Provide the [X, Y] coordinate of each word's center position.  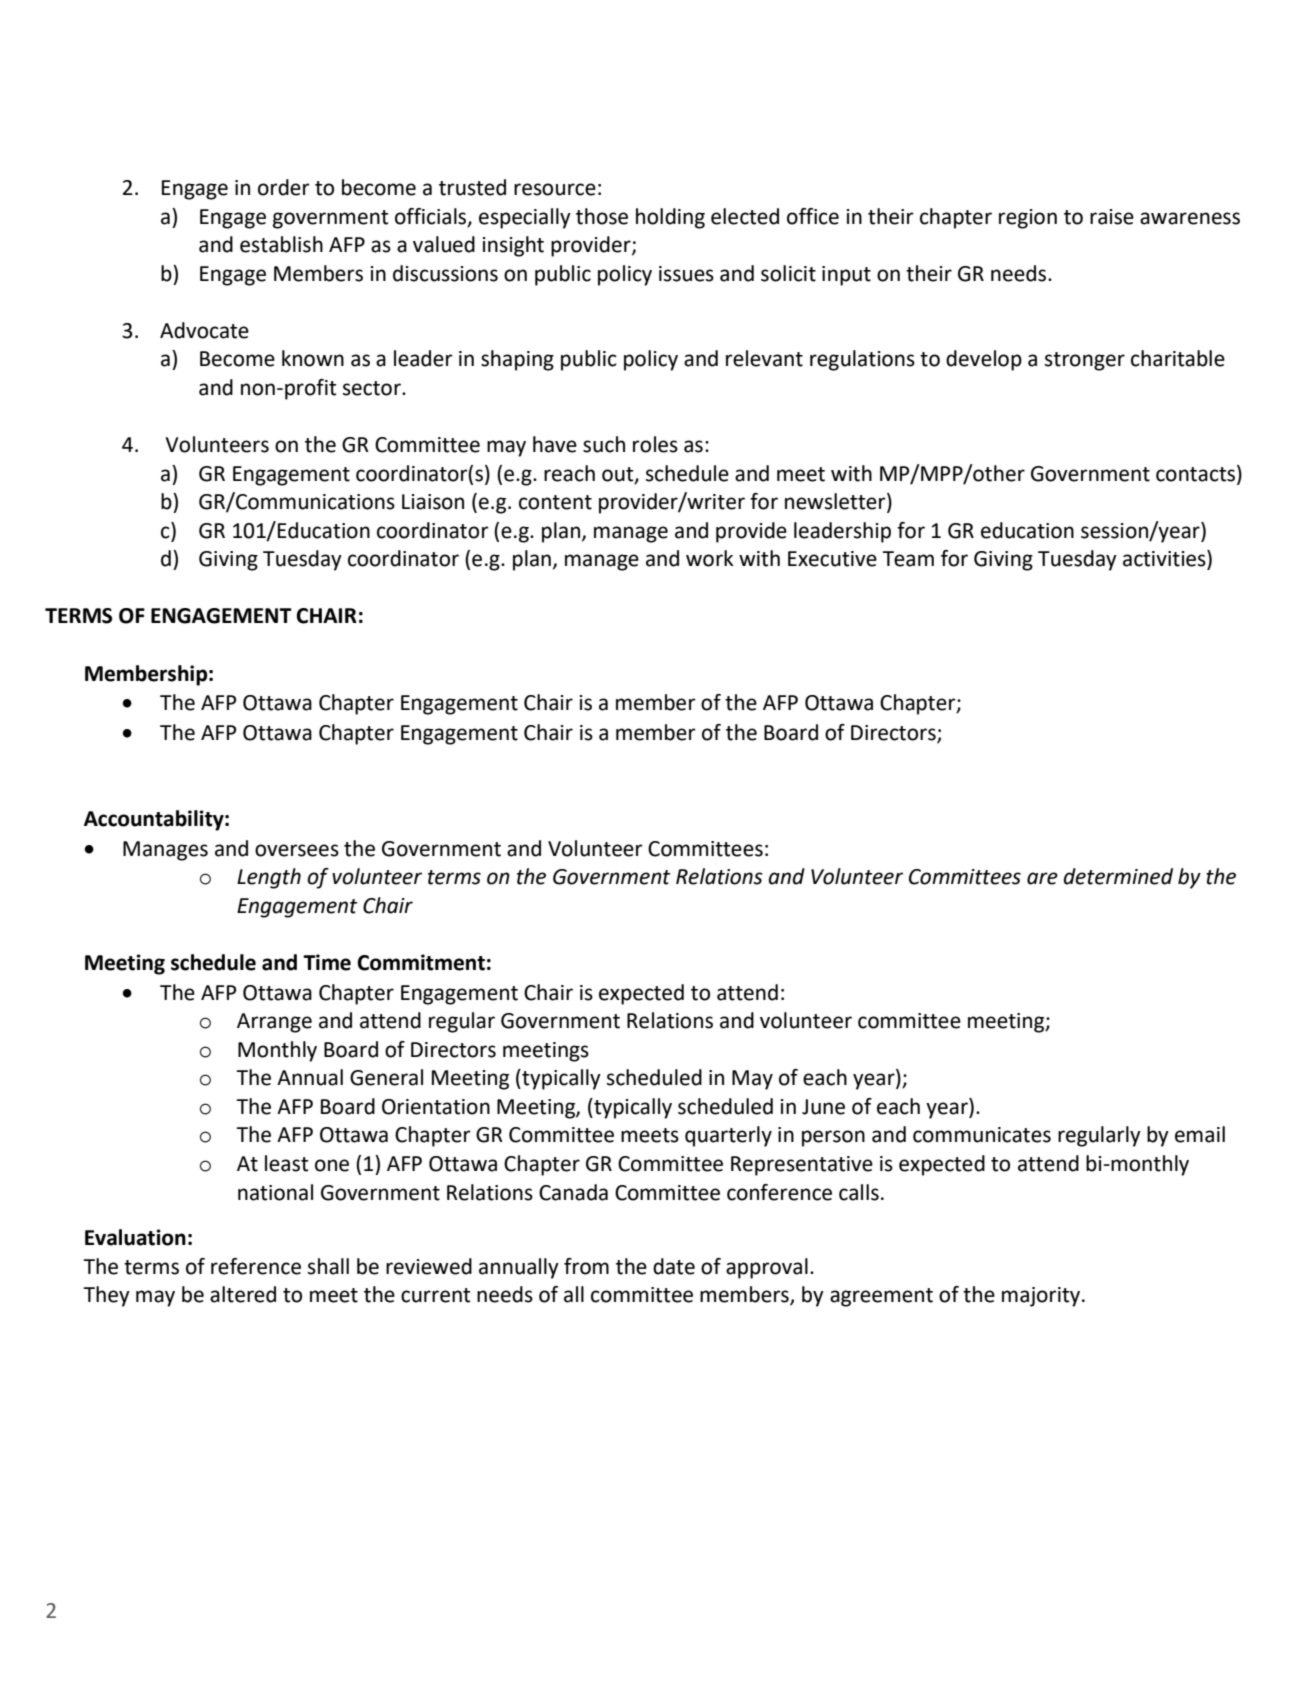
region [1028, 219]
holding [670, 218]
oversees [297, 850]
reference [256, 1266]
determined [1118, 876]
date [674, 1266]
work [710, 558]
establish [281, 244]
